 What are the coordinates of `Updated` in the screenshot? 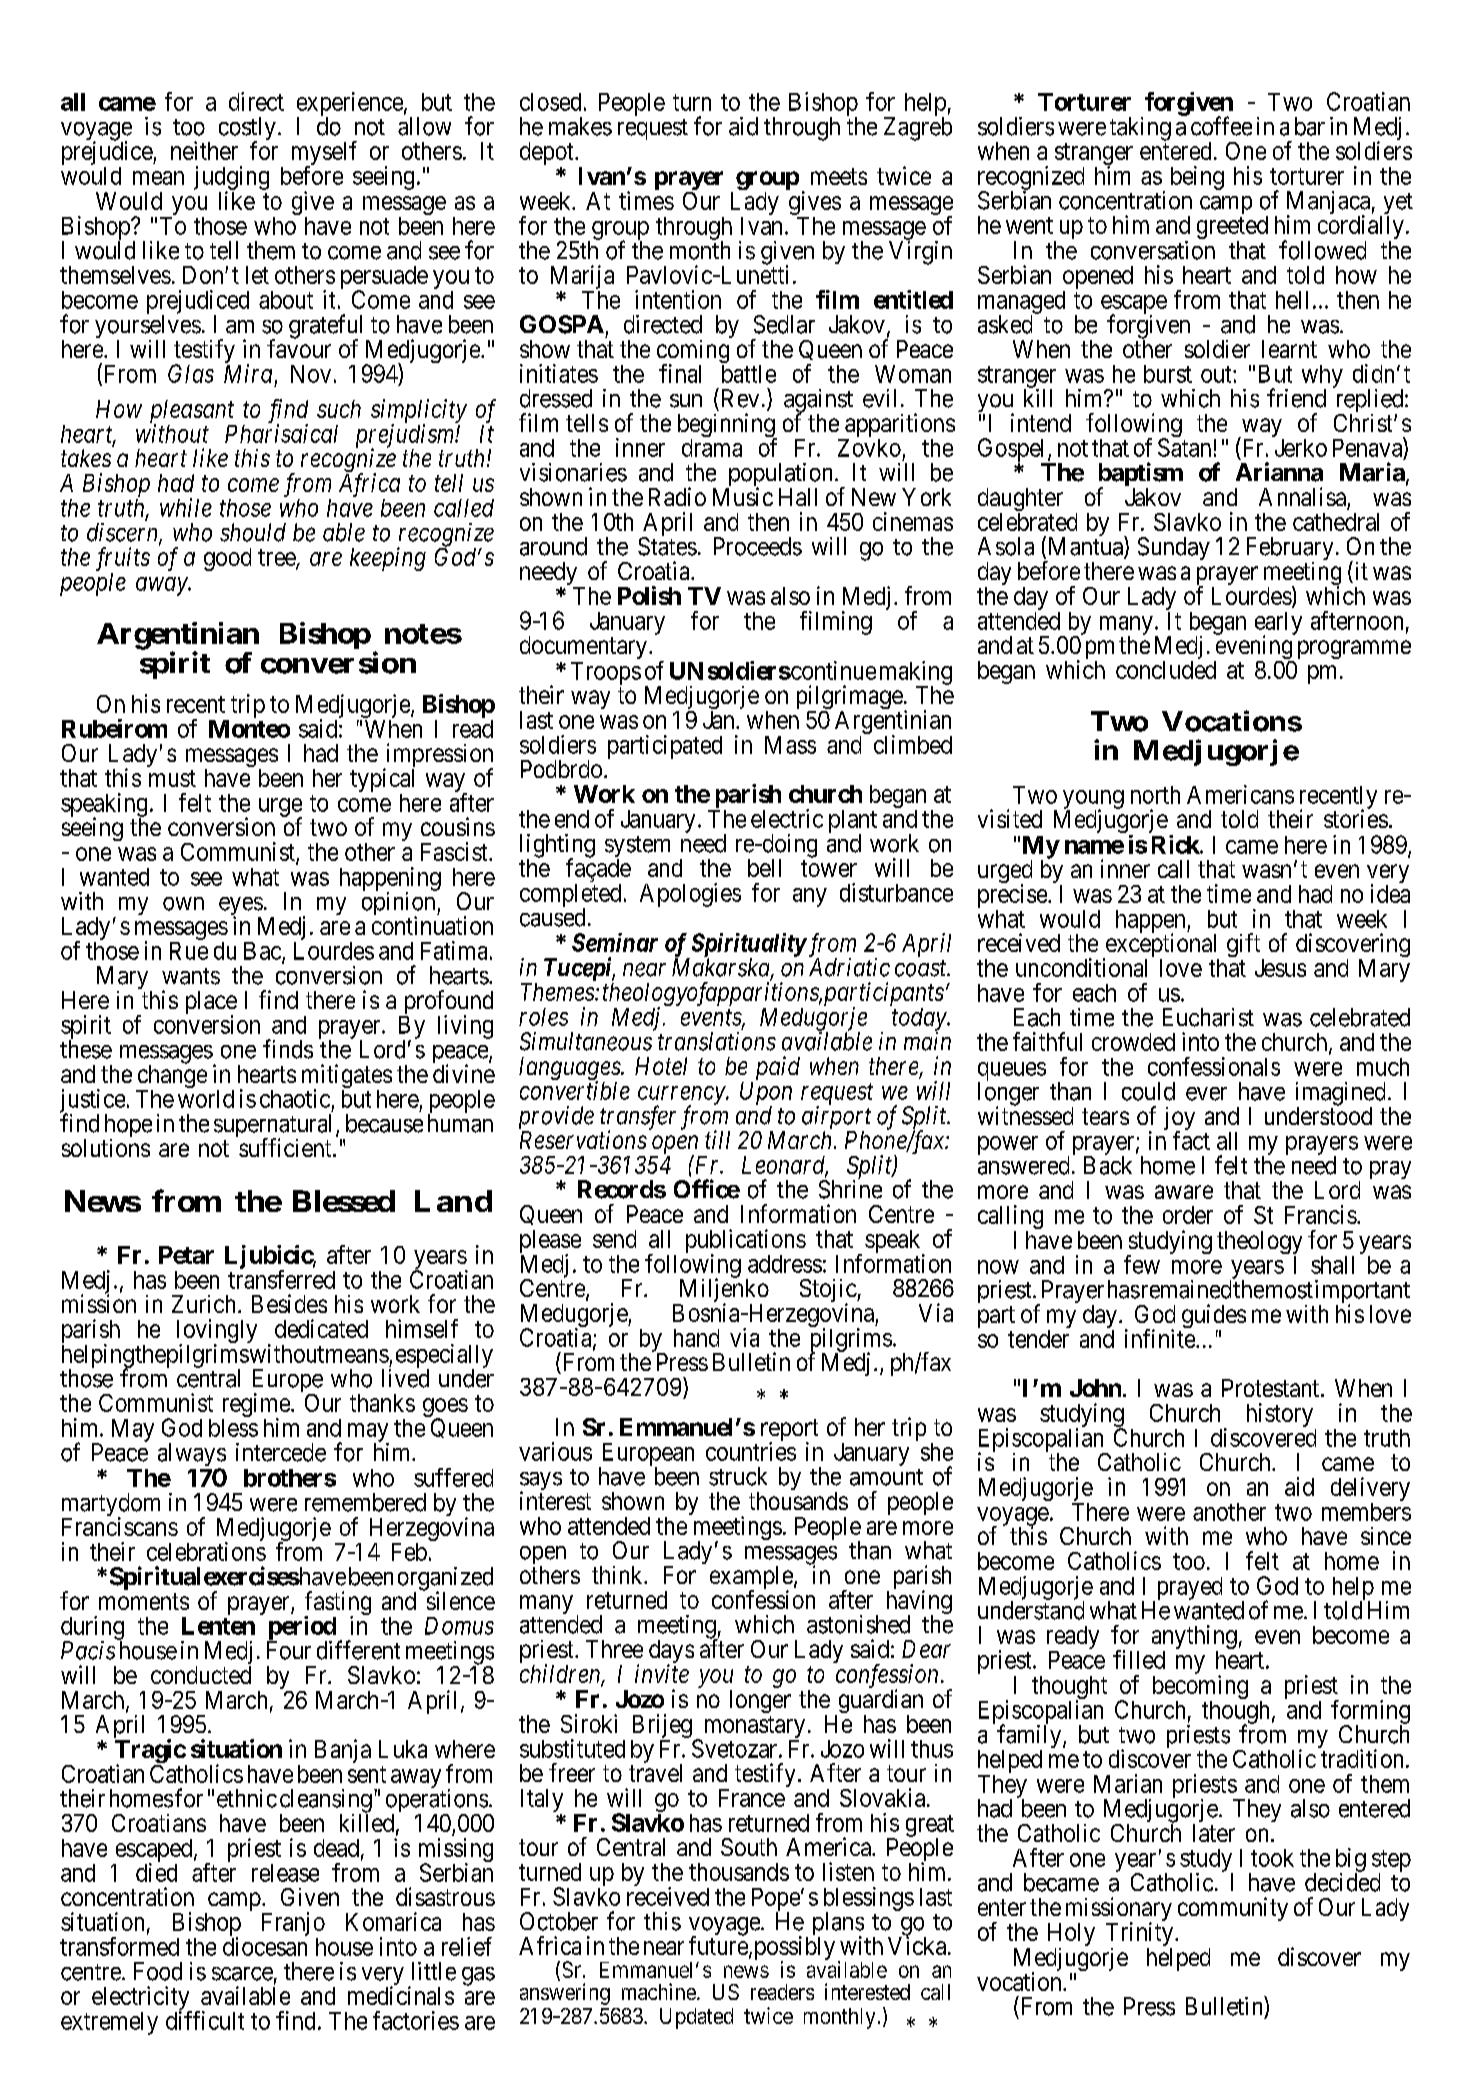 It's located at (696, 2018).
